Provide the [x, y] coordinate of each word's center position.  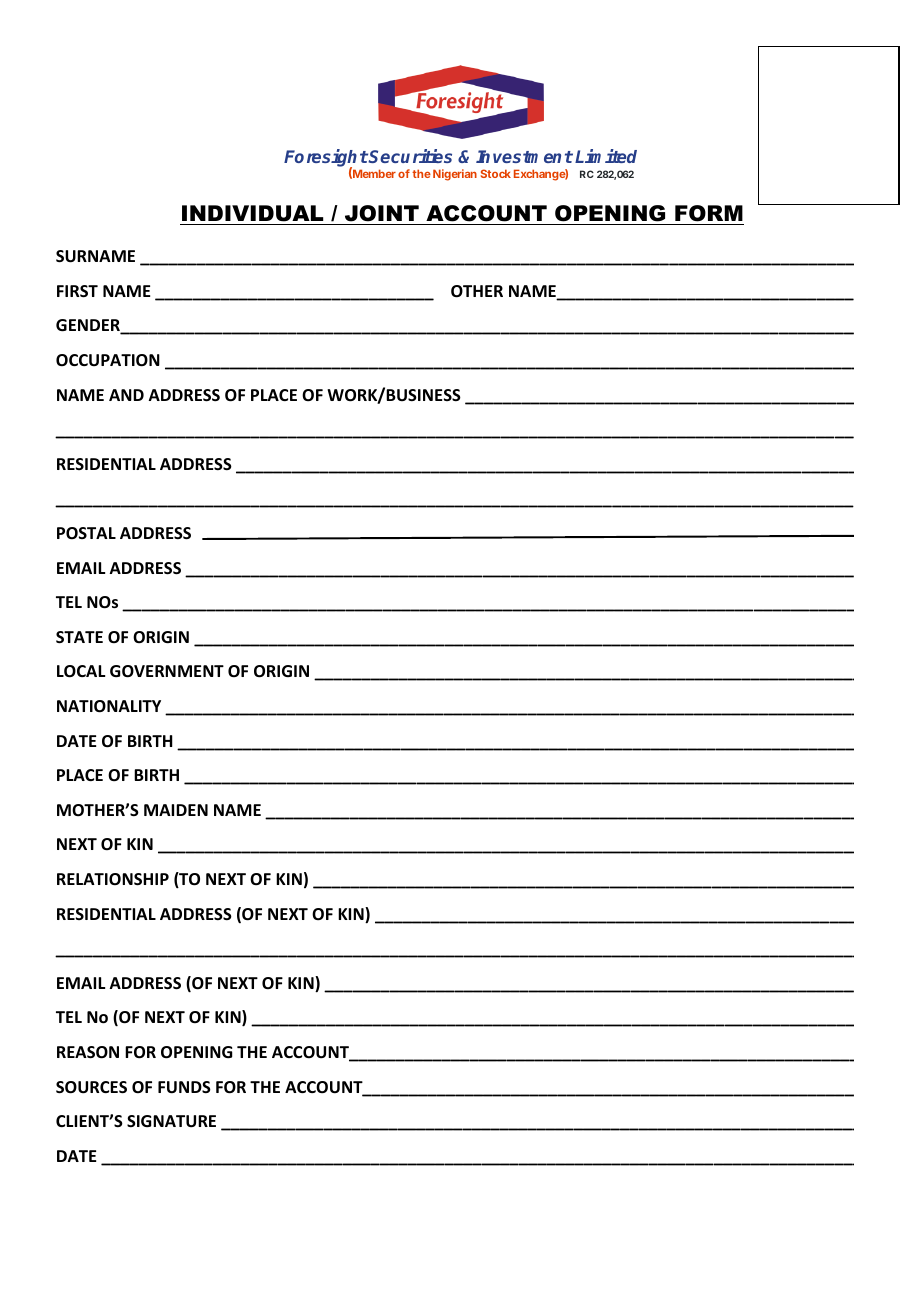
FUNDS [184, 1087]
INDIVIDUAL [252, 213]
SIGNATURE [171, 1121]
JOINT [382, 213]
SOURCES [91, 1087]
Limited [606, 156]
